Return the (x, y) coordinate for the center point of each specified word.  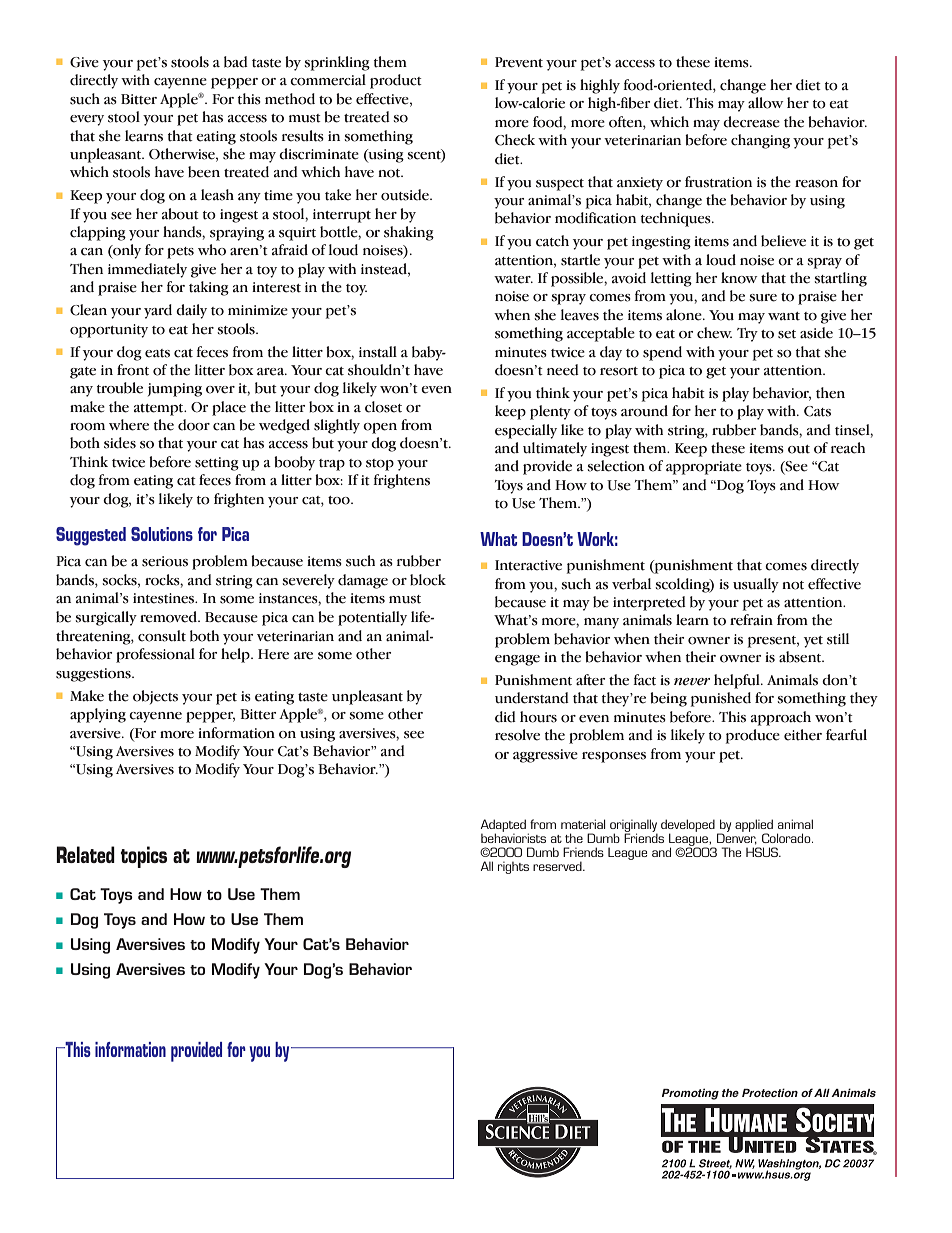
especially (526, 431)
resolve (517, 735)
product (396, 81)
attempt (160, 410)
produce (753, 736)
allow (766, 103)
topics (143, 857)
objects (155, 697)
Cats (817, 411)
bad (236, 62)
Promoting (690, 1094)
